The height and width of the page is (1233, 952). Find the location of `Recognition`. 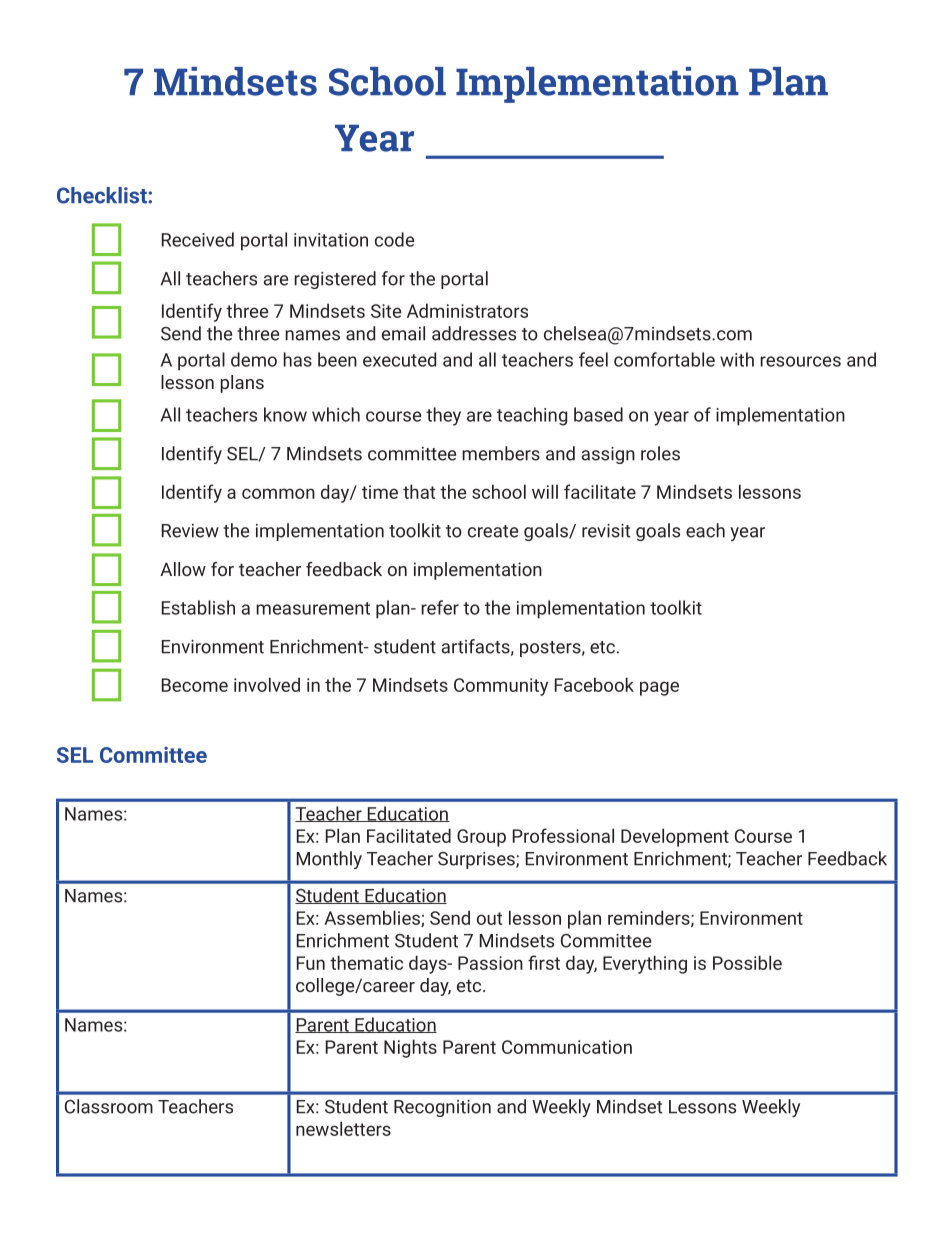

Recognition is located at coordinates (442, 1108).
